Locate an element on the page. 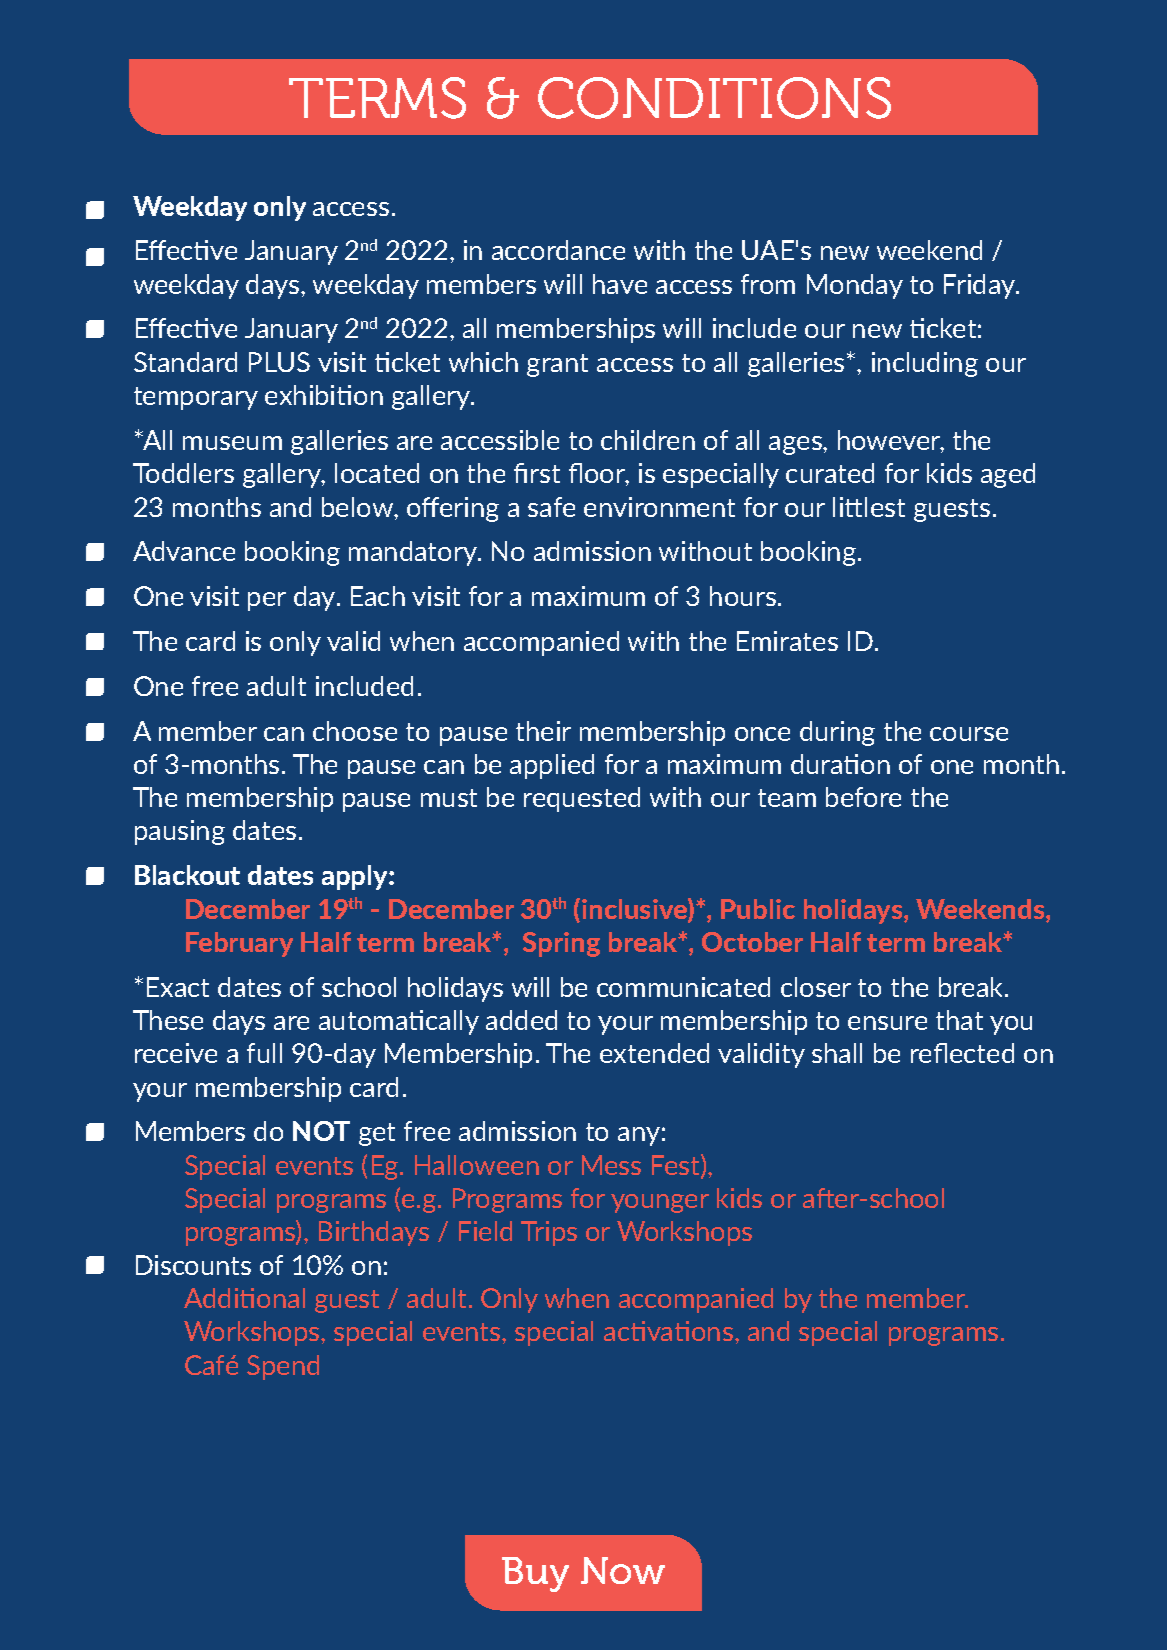  before is located at coordinates (863, 797).
